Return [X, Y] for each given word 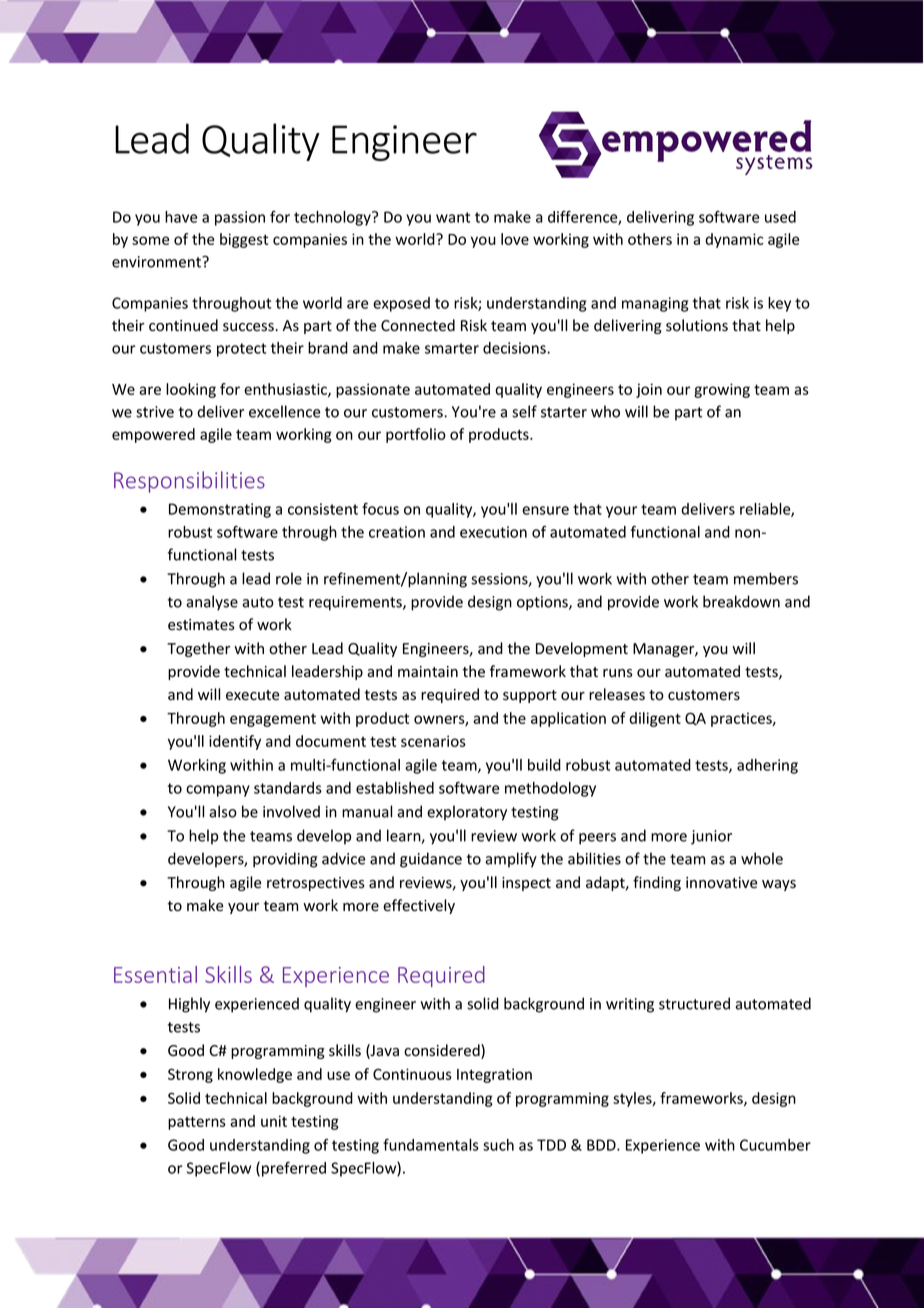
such [498, 1145]
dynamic [734, 240]
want [453, 217]
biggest [244, 240]
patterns [197, 1123]
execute [252, 695]
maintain [428, 671]
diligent [655, 719]
